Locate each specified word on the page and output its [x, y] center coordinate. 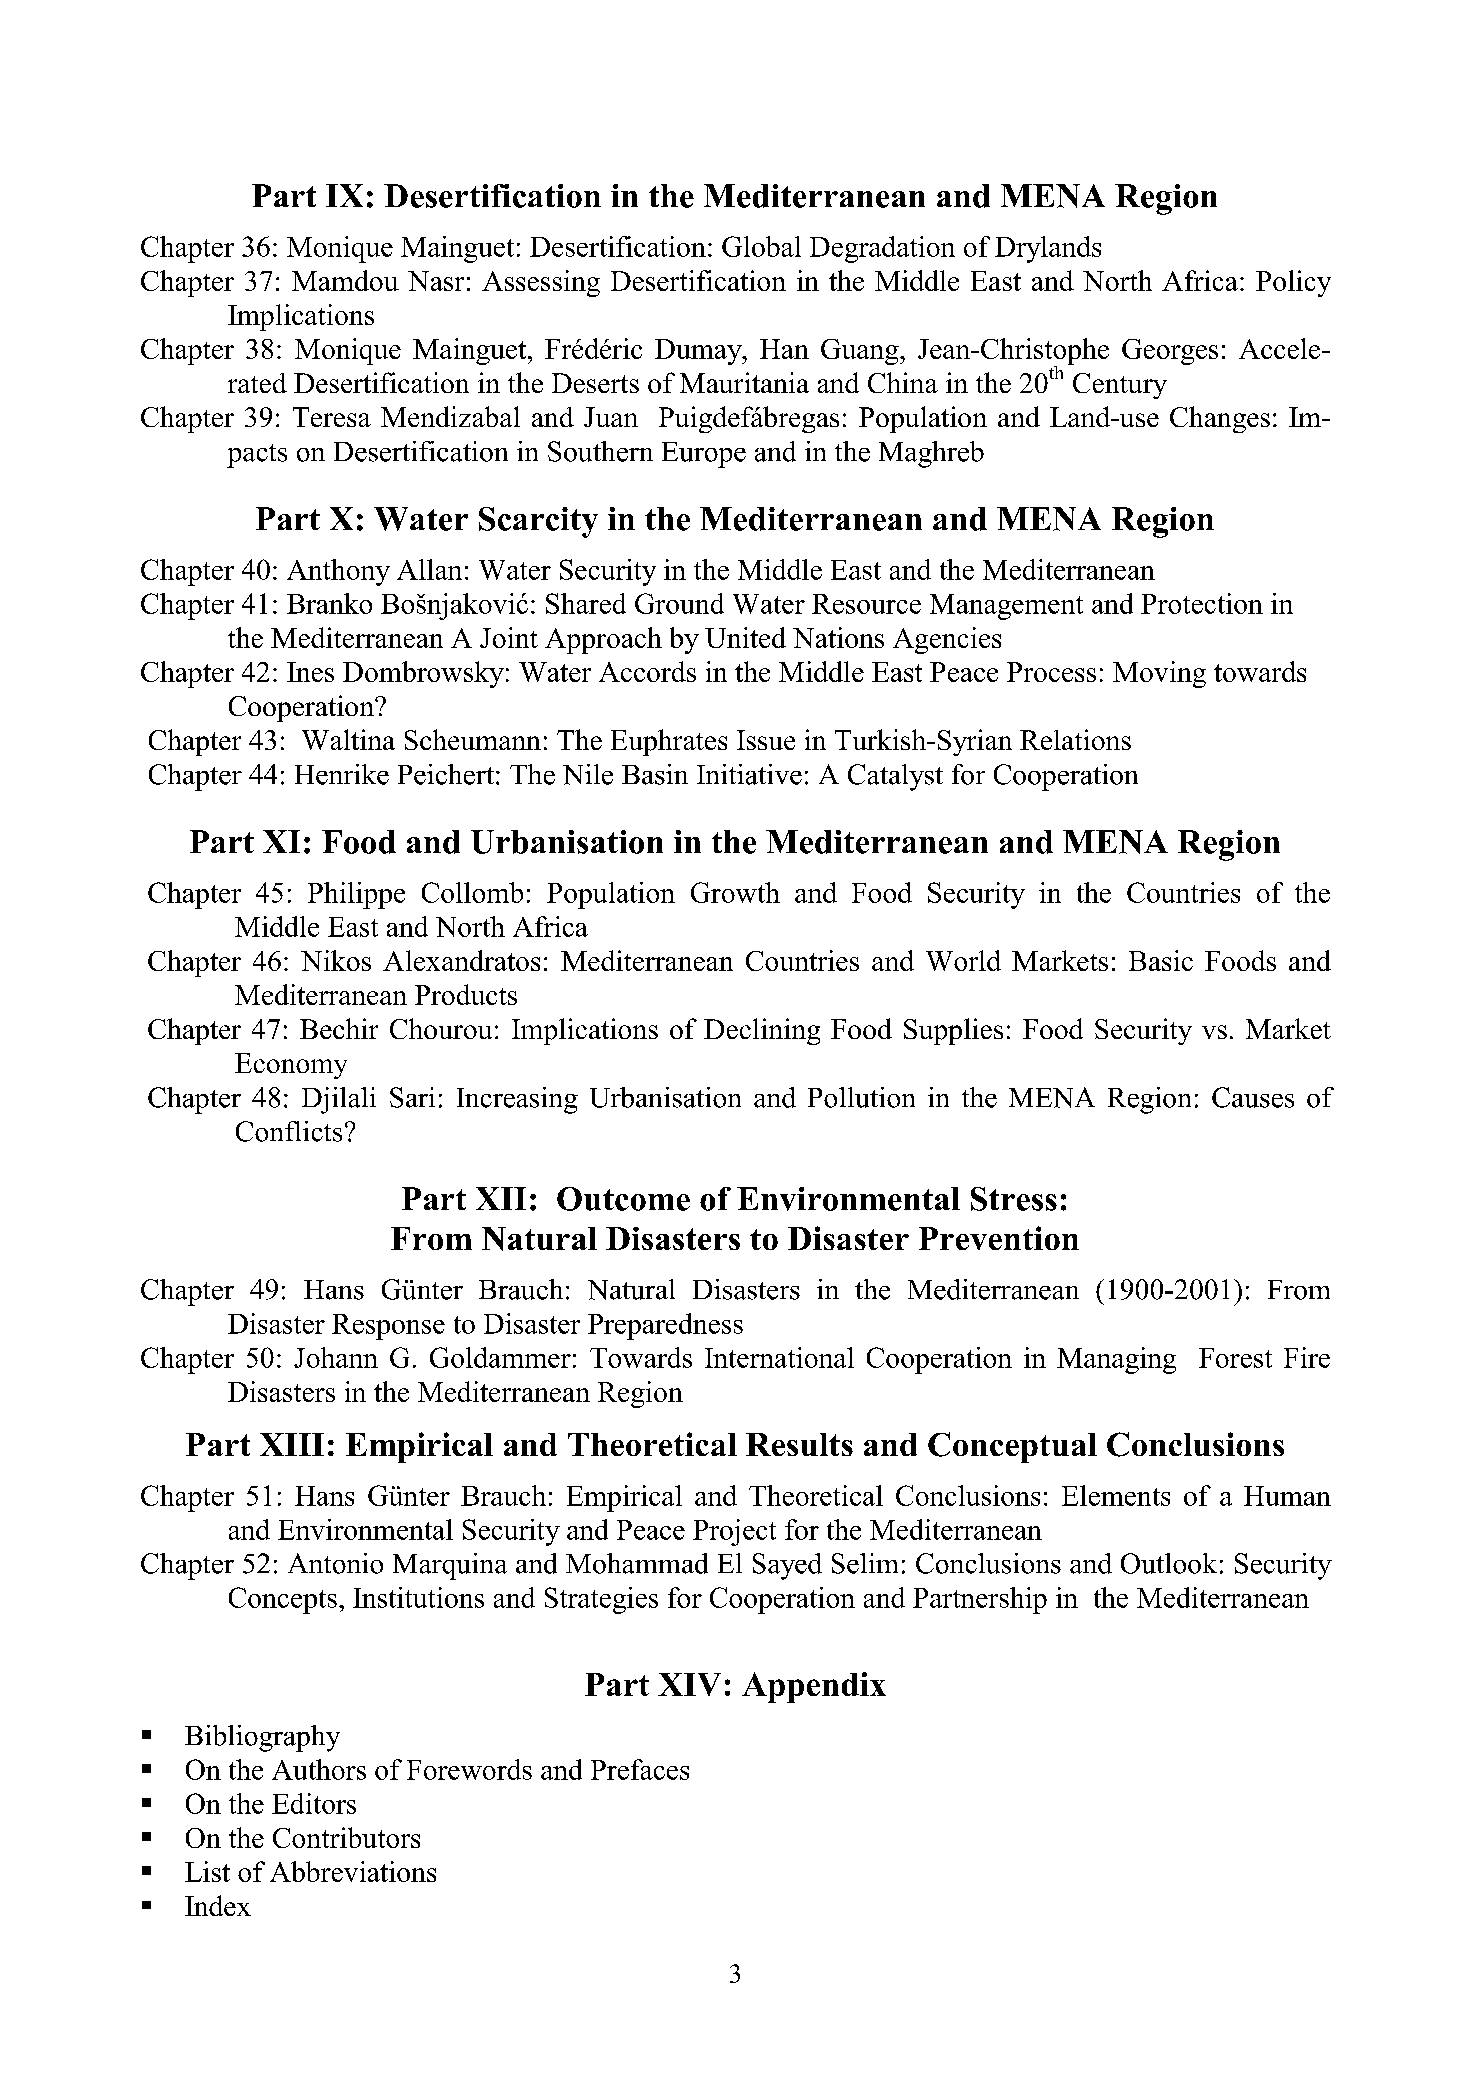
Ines [310, 672]
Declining [762, 1031]
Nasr [436, 281]
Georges [1170, 352]
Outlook [1169, 1563]
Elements [1116, 1495]
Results [799, 1444]
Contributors [346, 1837]
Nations [838, 637]
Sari [412, 1097]
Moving [1159, 674]
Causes [1253, 1097]
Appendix [814, 1687]
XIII [292, 1444]
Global [761, 246]
